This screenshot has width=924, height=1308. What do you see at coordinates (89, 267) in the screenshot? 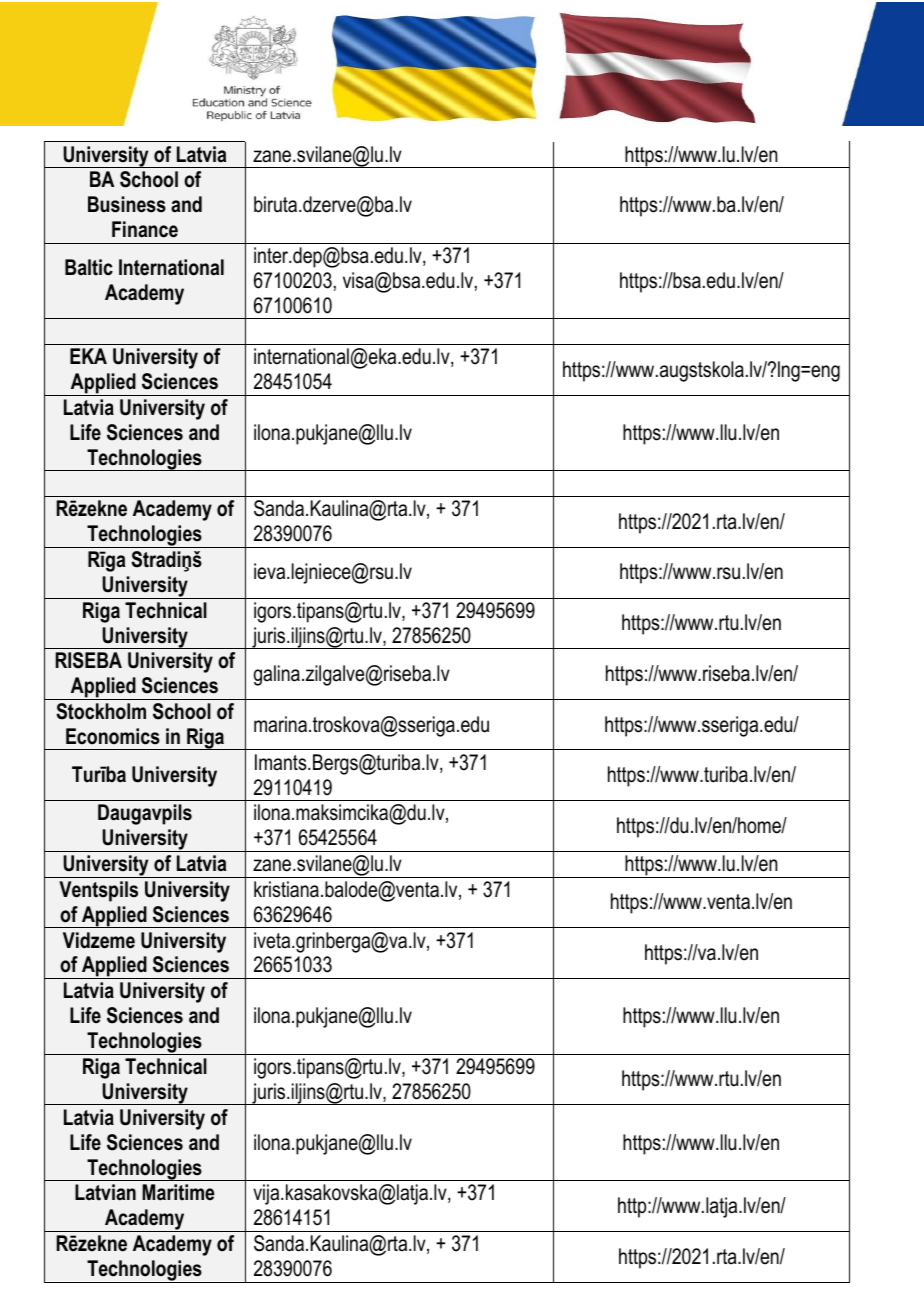
I see `Baltic` at bounding box center [89, 267].
